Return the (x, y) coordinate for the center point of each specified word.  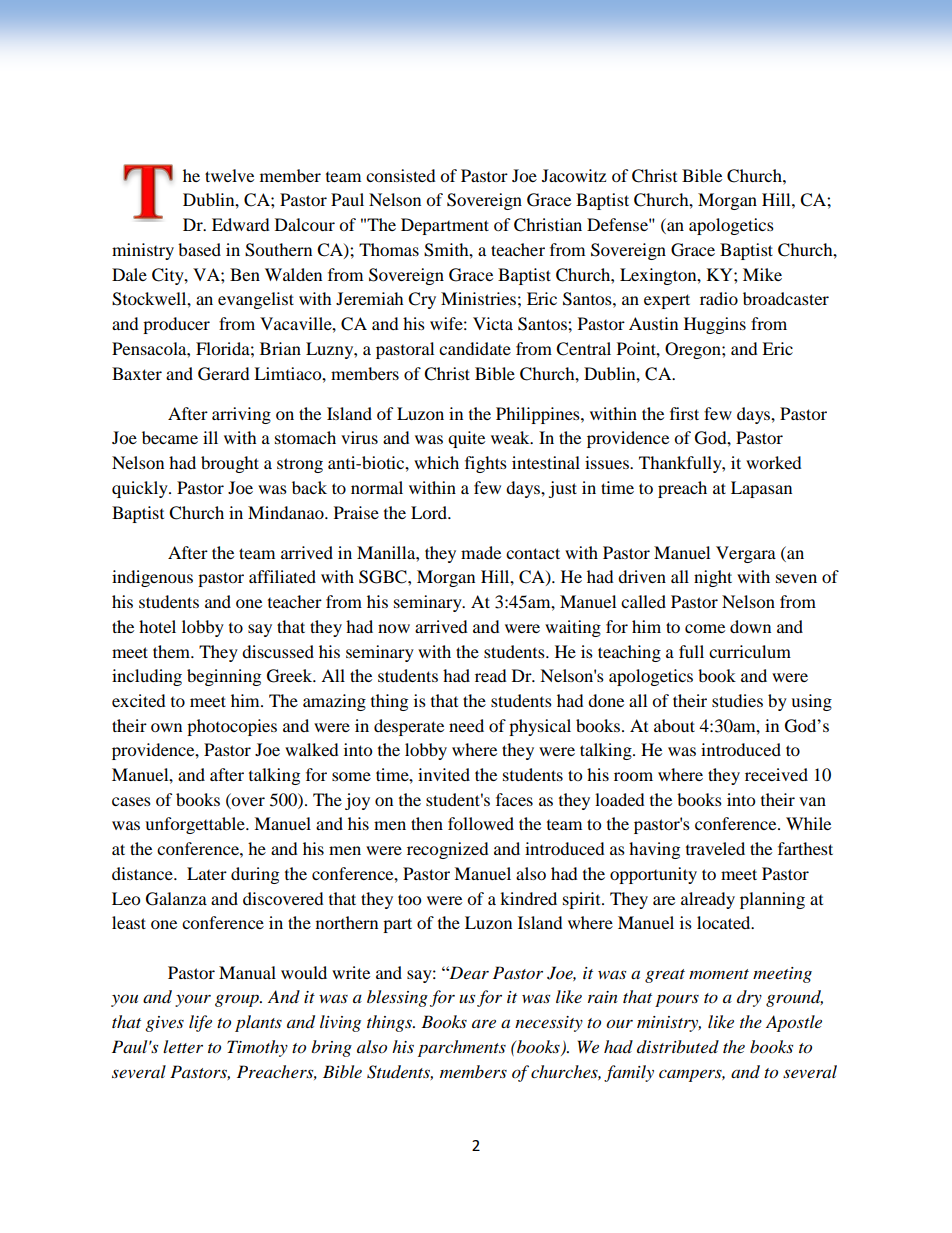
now (394, 628)
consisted (401, 175)
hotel (157, 626)
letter (183, 1046)
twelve (229, 175)
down (750, 626)
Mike (762, 274)
